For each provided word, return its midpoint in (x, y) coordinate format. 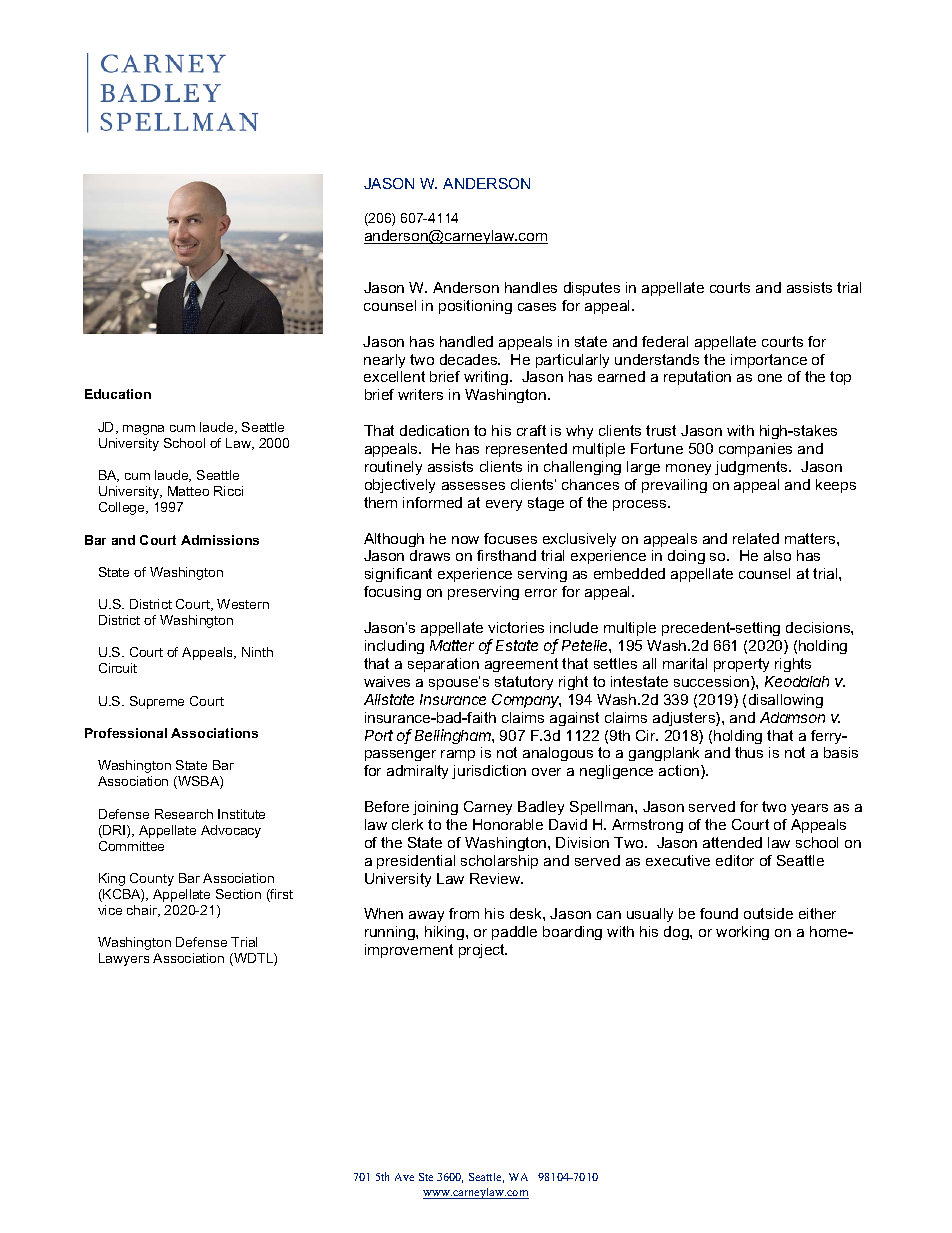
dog (677, 933)
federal (665, 341)
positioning (475, 307)
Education (118, 394)
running (391, 933)
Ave (404, 1177)
